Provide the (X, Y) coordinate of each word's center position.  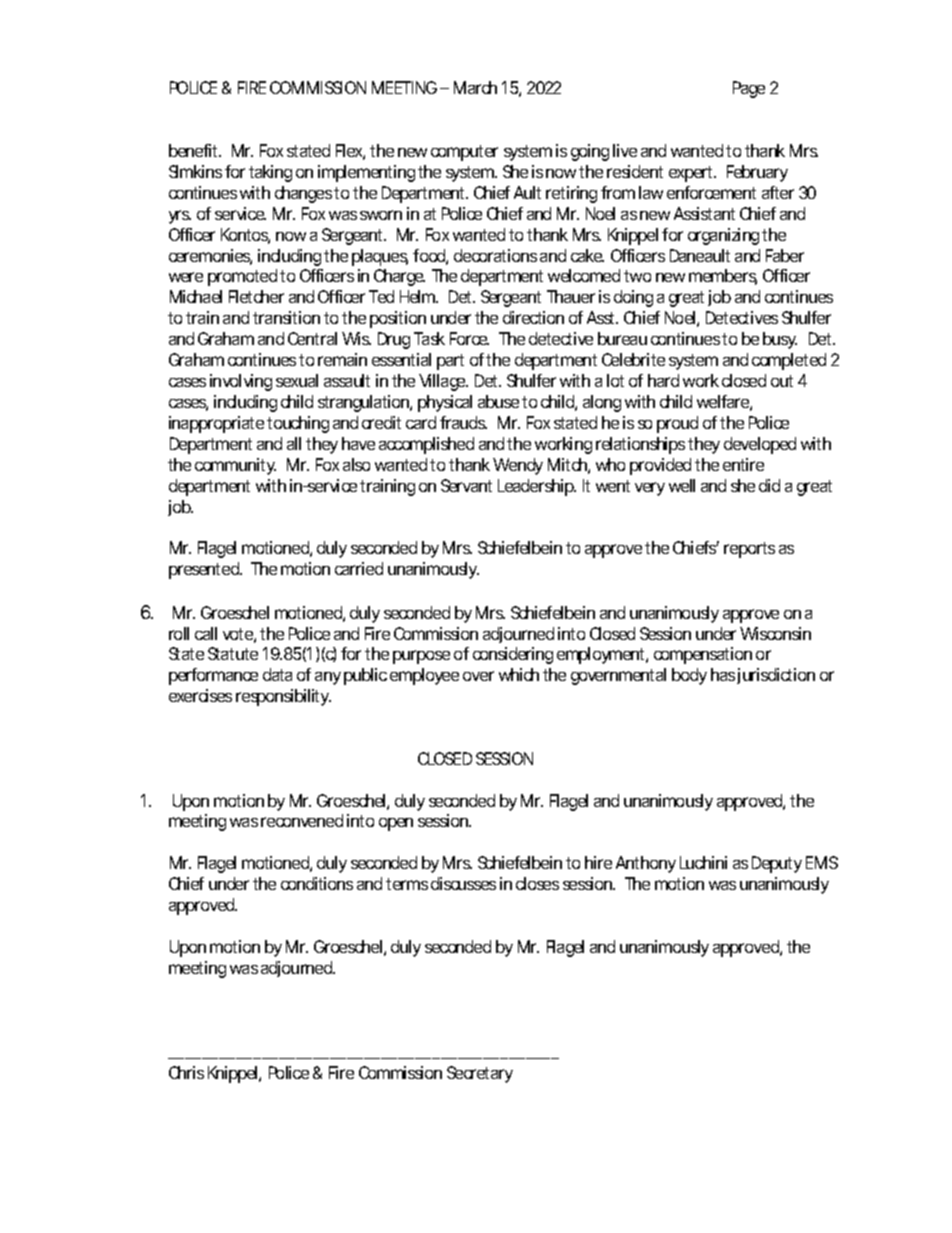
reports (749, 550)
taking (270, 173)
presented (205, 570)
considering (513, 655)
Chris (186, 1072)
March (475, 87)
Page (749, 89)
